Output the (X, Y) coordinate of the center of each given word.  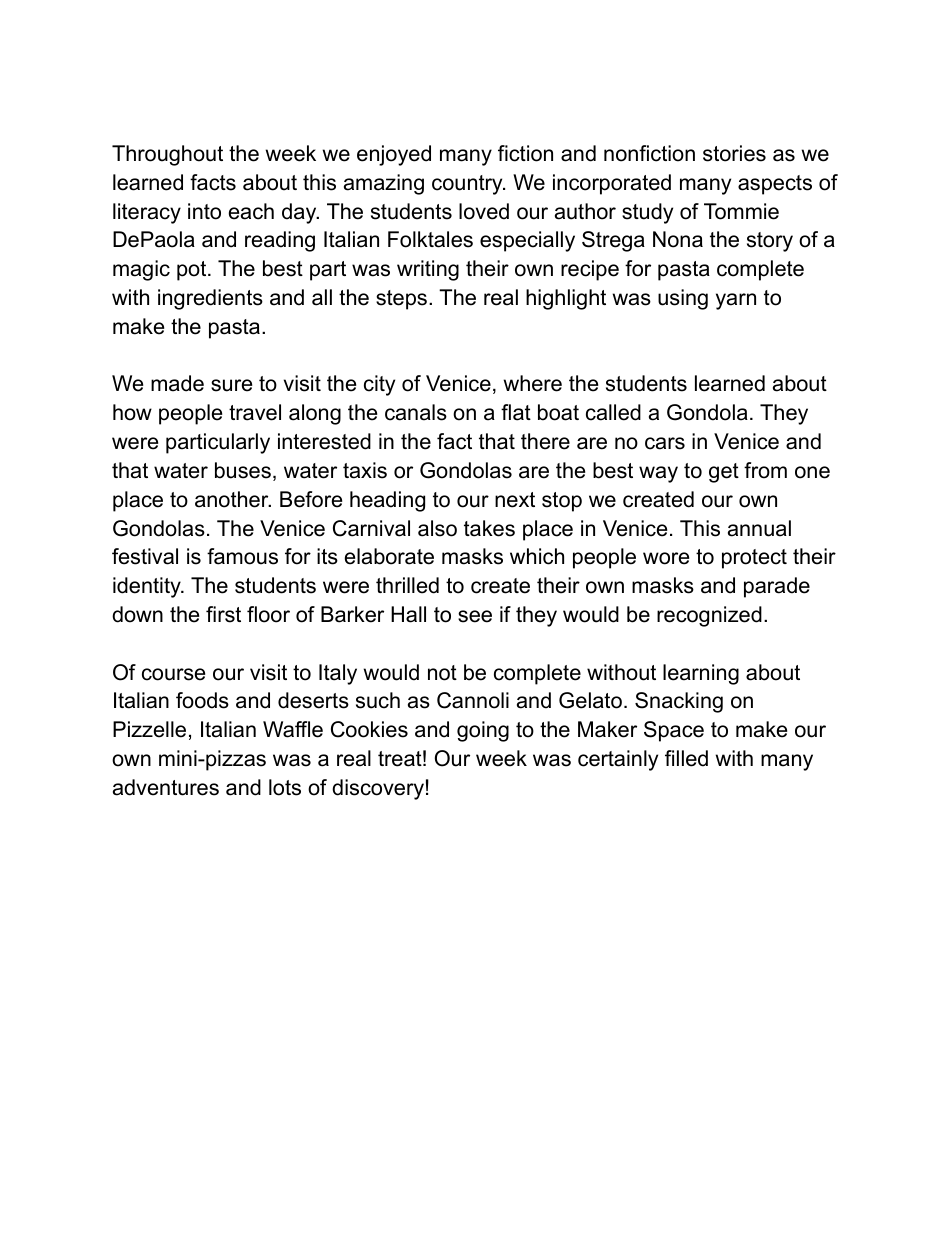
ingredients (210, 299)
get (724, 473)
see (475, 616)
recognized (709, 616)
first (223, 614)
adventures (166, 787)
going (483, 731)
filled (686, 758)
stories (734, 153)
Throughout (167, 155)
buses (243, 470)
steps (401, 300)
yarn (736, 301)
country (468, 185)
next (515, 500)
